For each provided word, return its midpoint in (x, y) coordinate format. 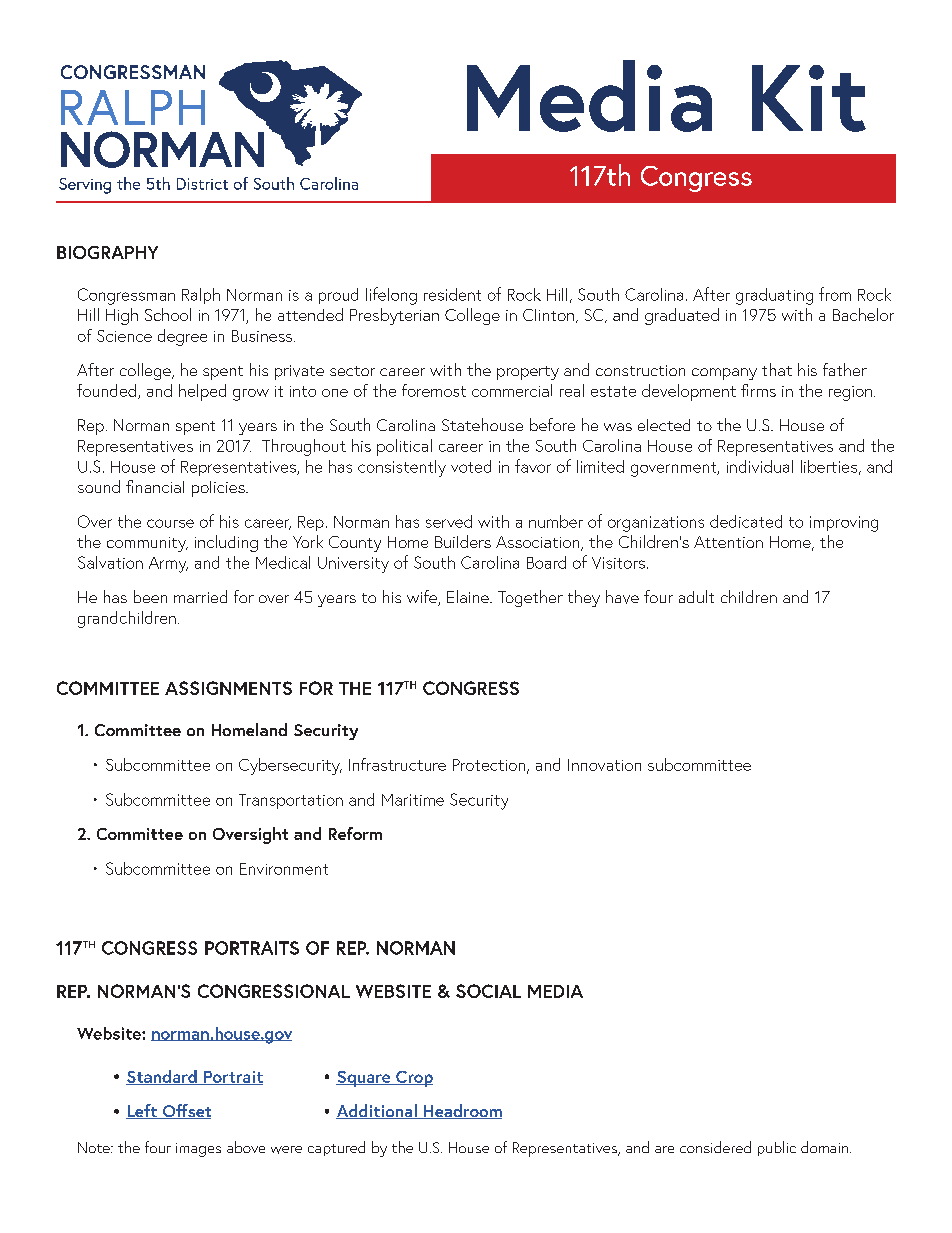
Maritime (413, 800)
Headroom (462, 1111)
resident (452, 294)
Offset (186, 1111)
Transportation (291, 801)
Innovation (604, 765)
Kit (809, 98)
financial (155, 486)
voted (471, 466)
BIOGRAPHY (107, 252)
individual (760, 466)
